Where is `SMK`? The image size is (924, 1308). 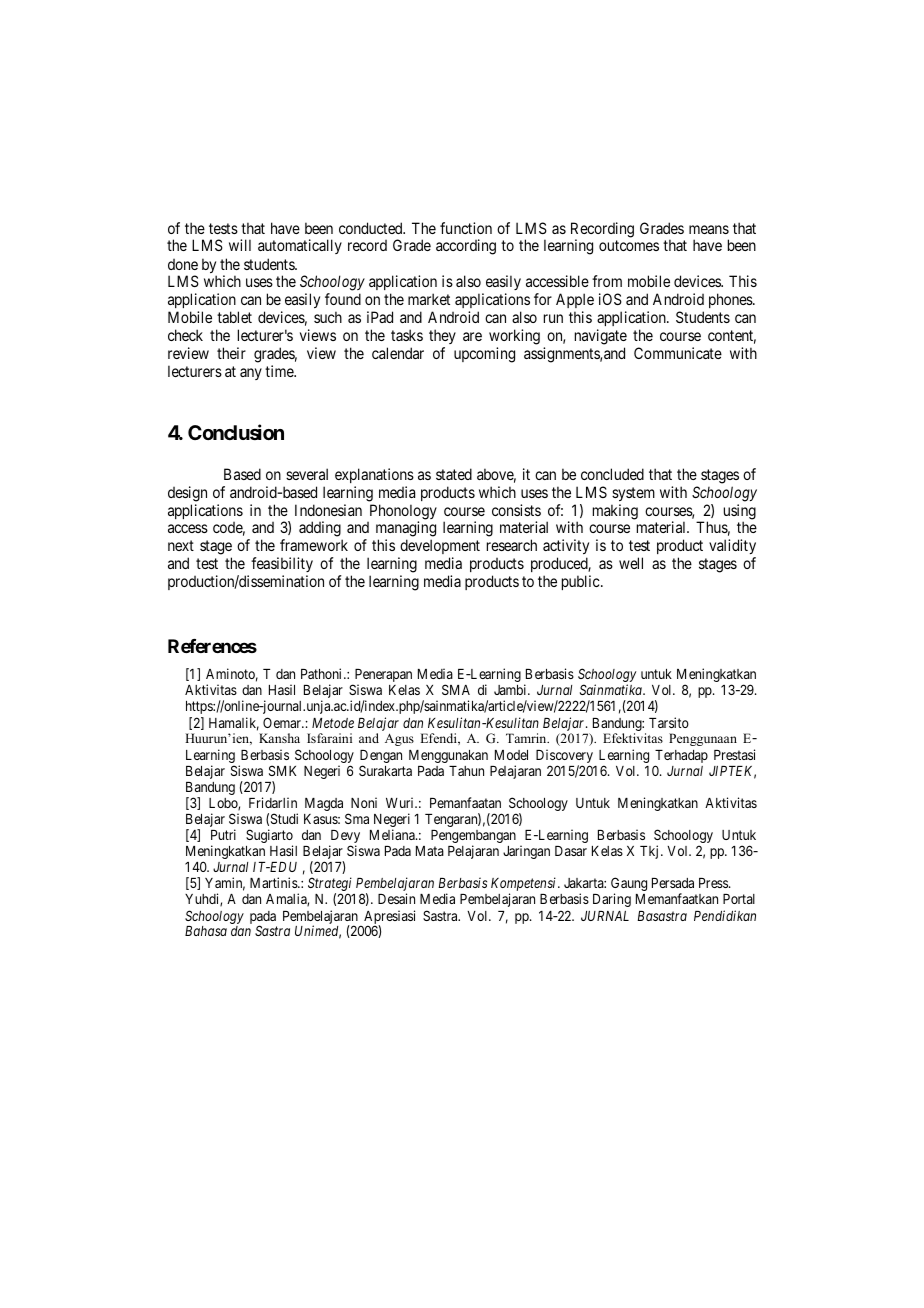 SMK is located at coordinates (282, 770).
